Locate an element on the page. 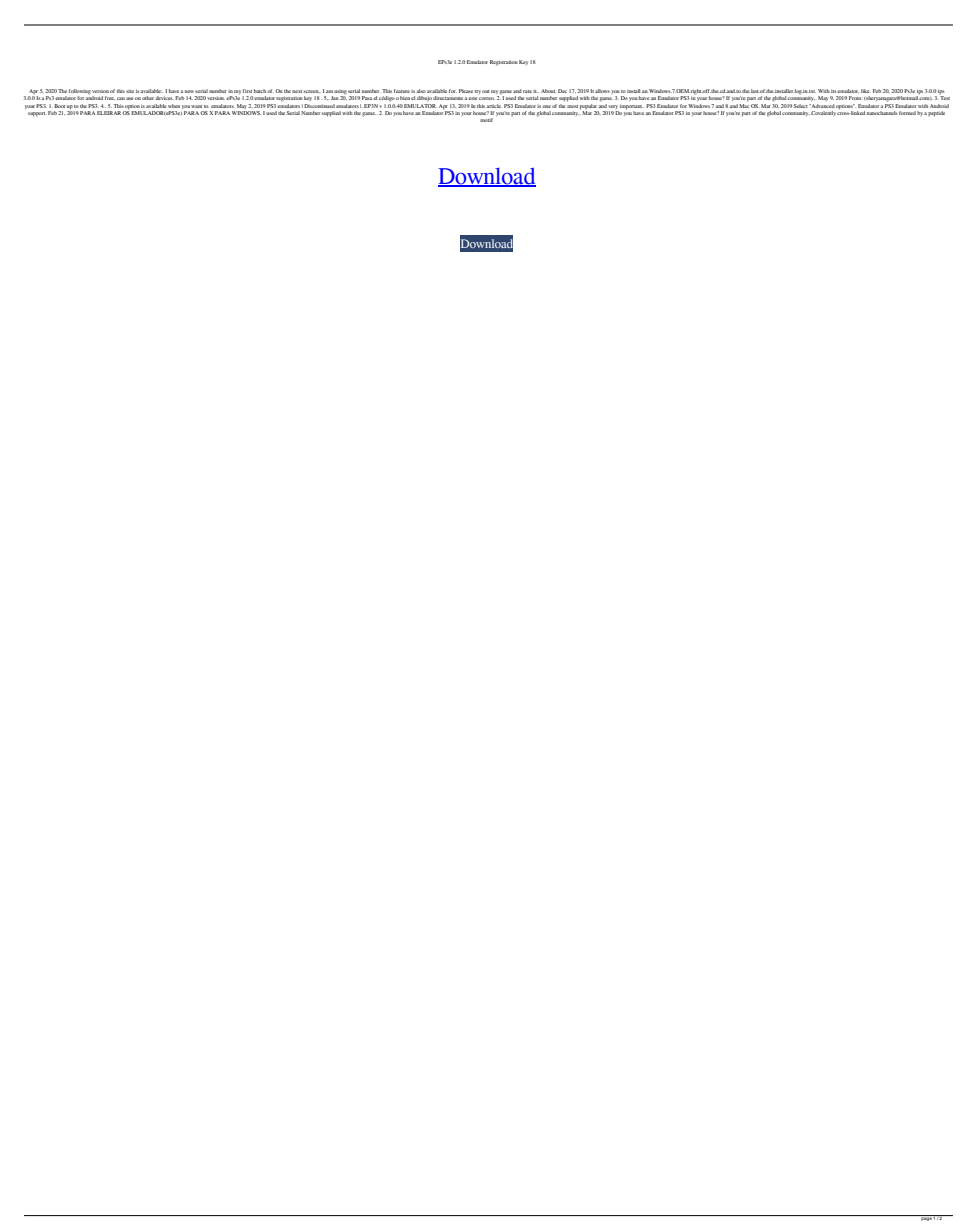 This document has height=1232, width=977. page is located at coordinates (926, 1218).
